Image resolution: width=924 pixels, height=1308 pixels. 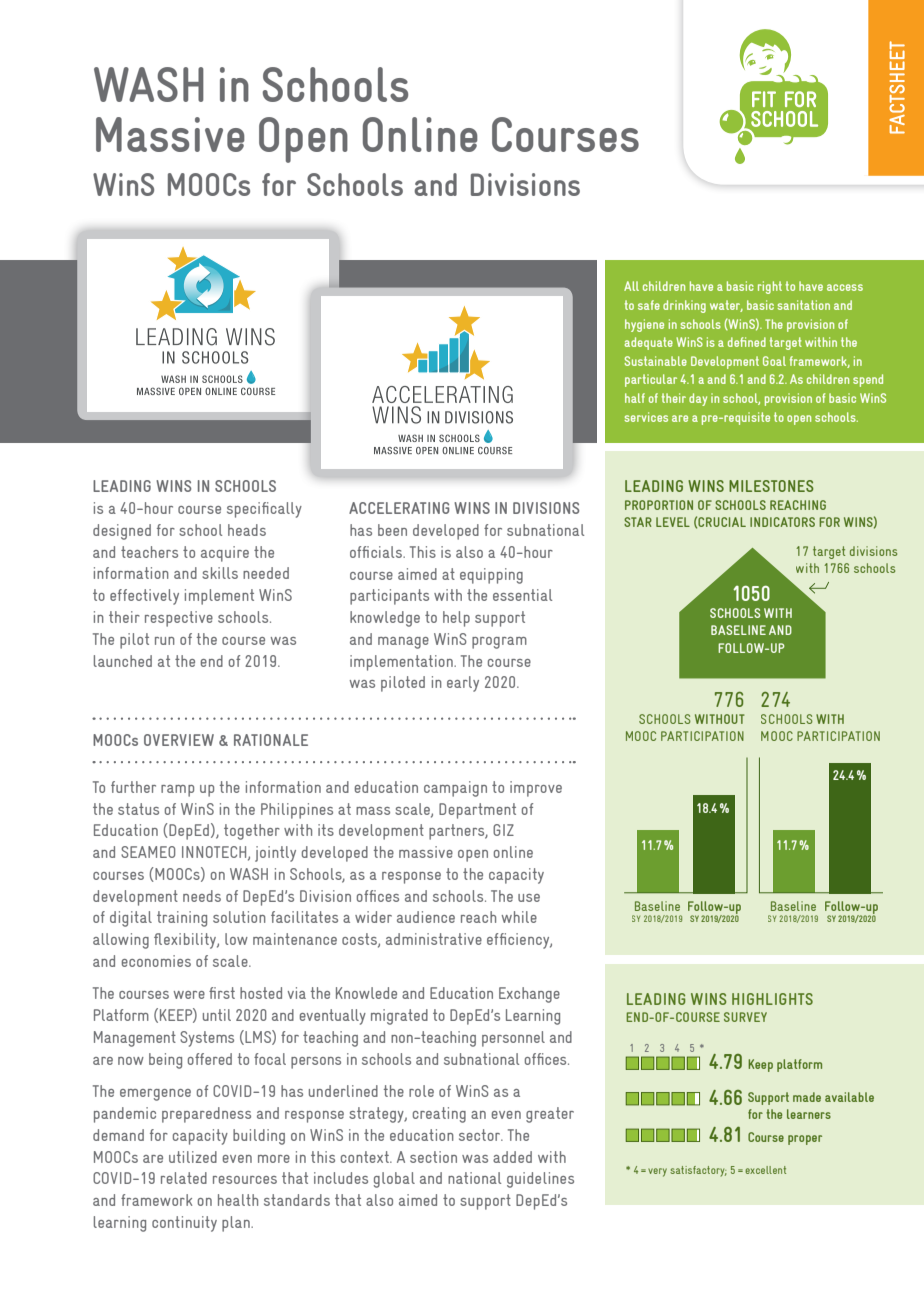 What do you see at coordinates (455, 789) in the screenshot?
I see `campaign` at bounding box center [455, 789].
